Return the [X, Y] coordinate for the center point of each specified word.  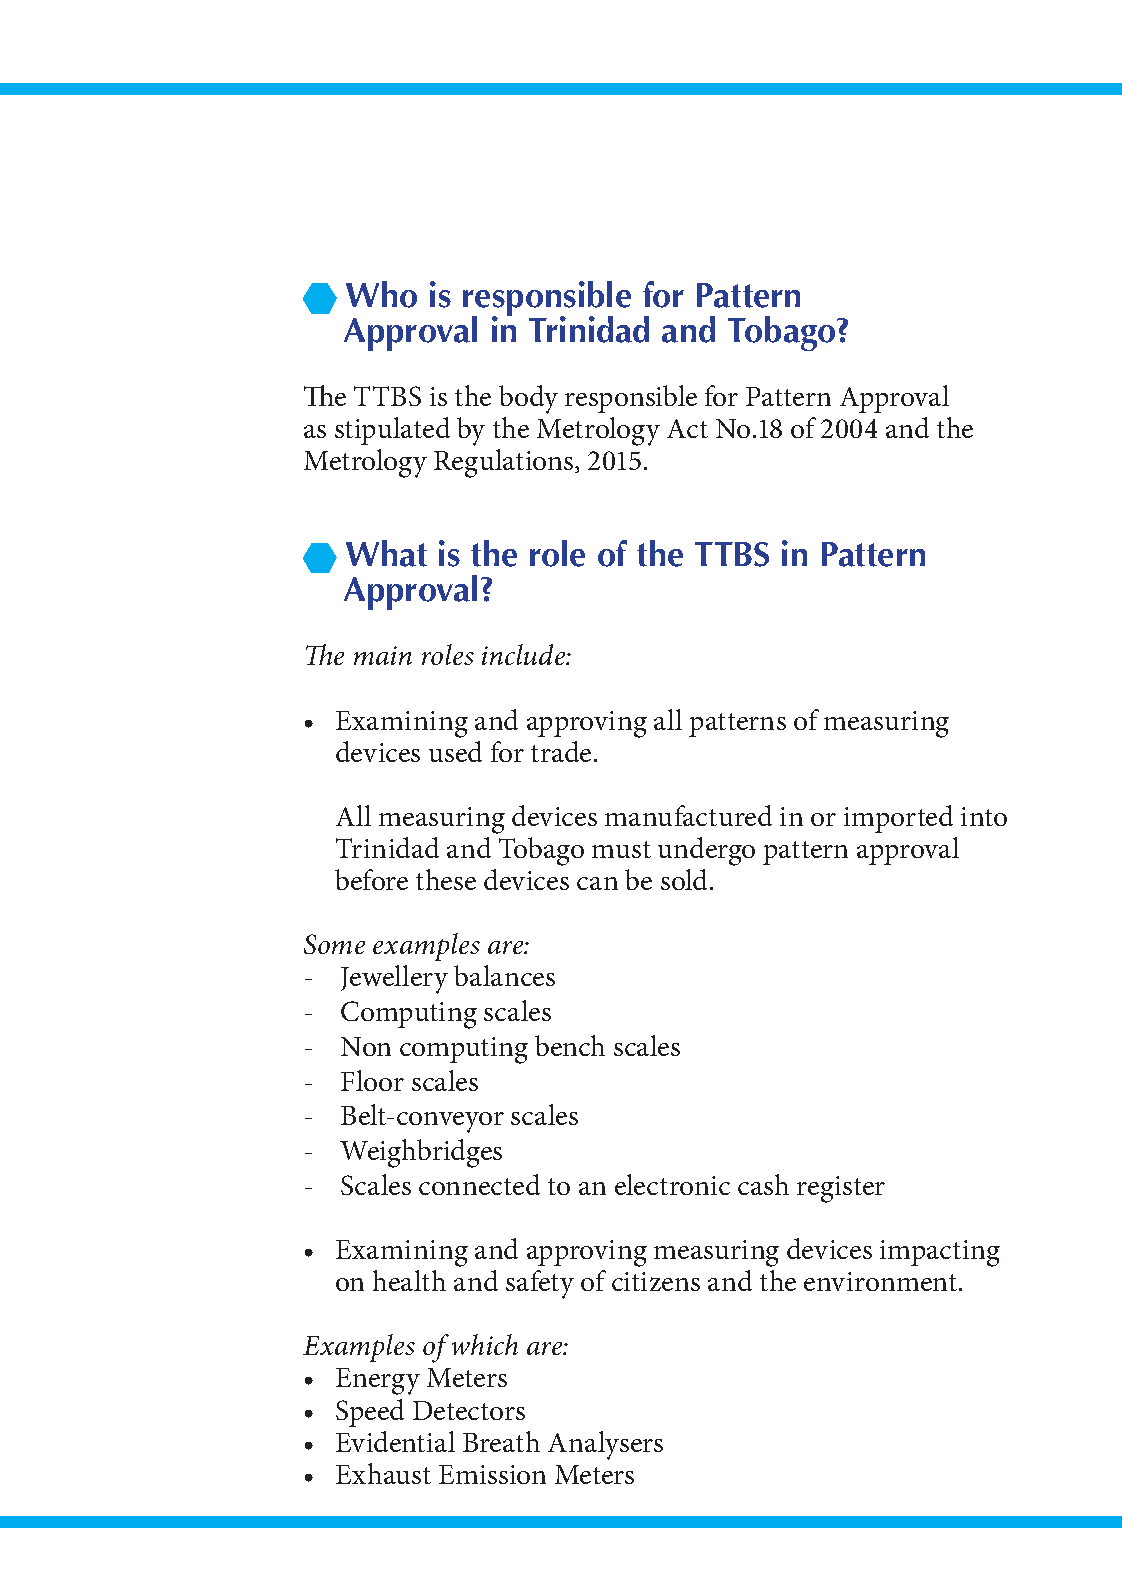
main [383, 655]
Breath [501, 1441]
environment [882, 1281]
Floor [372, 1080]
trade [561, 751]
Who [381, 294]
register [841, 1189]
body [528, 399]
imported [898, 819]
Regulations [505, 463]
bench [570, 1045]
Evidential [395, 1441]
